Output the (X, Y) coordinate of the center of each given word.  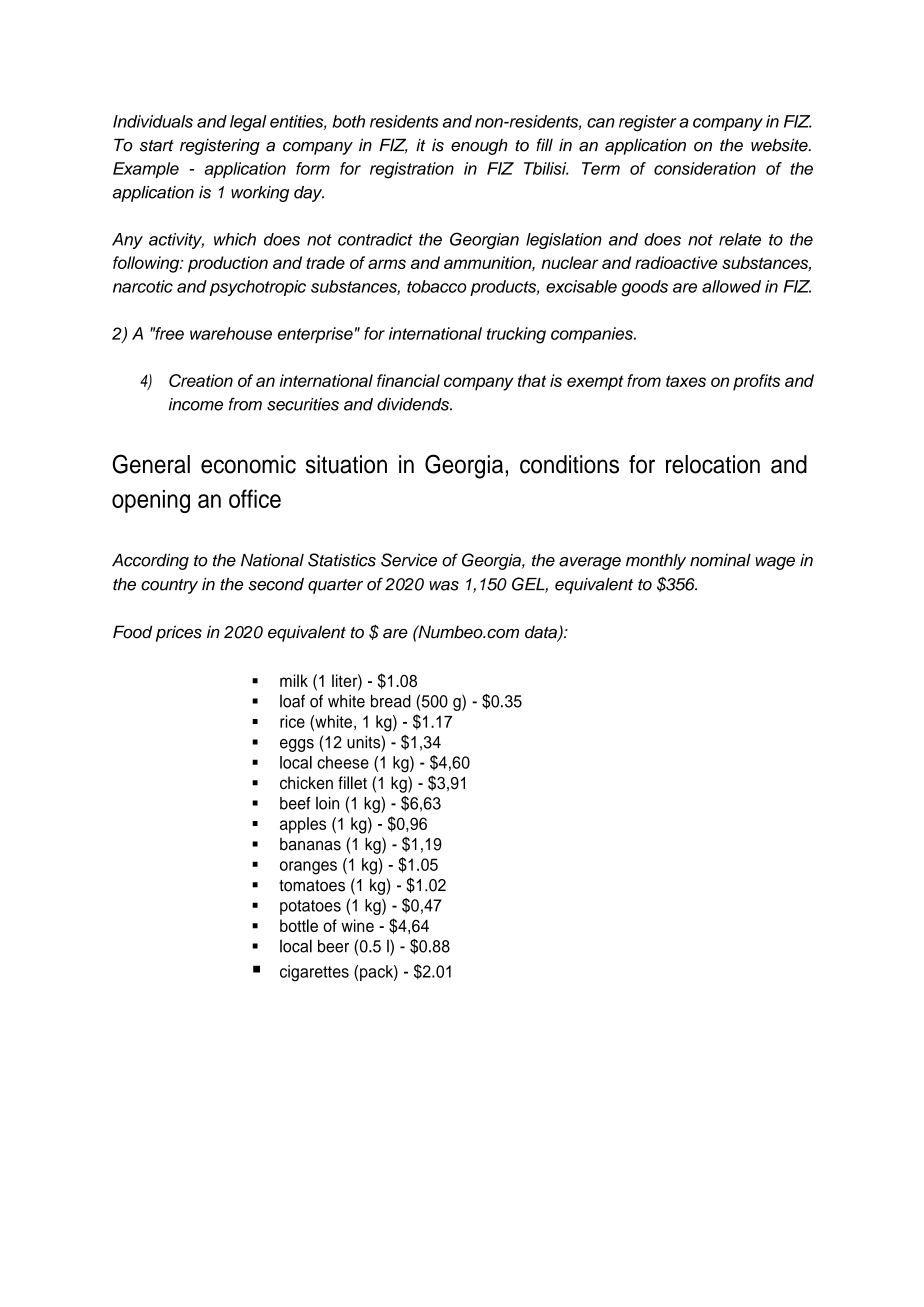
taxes (686, 381)
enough (479, 147)
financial (408, 380)
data (542, 633)
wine (357, 925)
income (196, 404)
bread (391, 701)
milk (294, 680)
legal (248, 123)
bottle (299, 925)
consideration (705, 168)
